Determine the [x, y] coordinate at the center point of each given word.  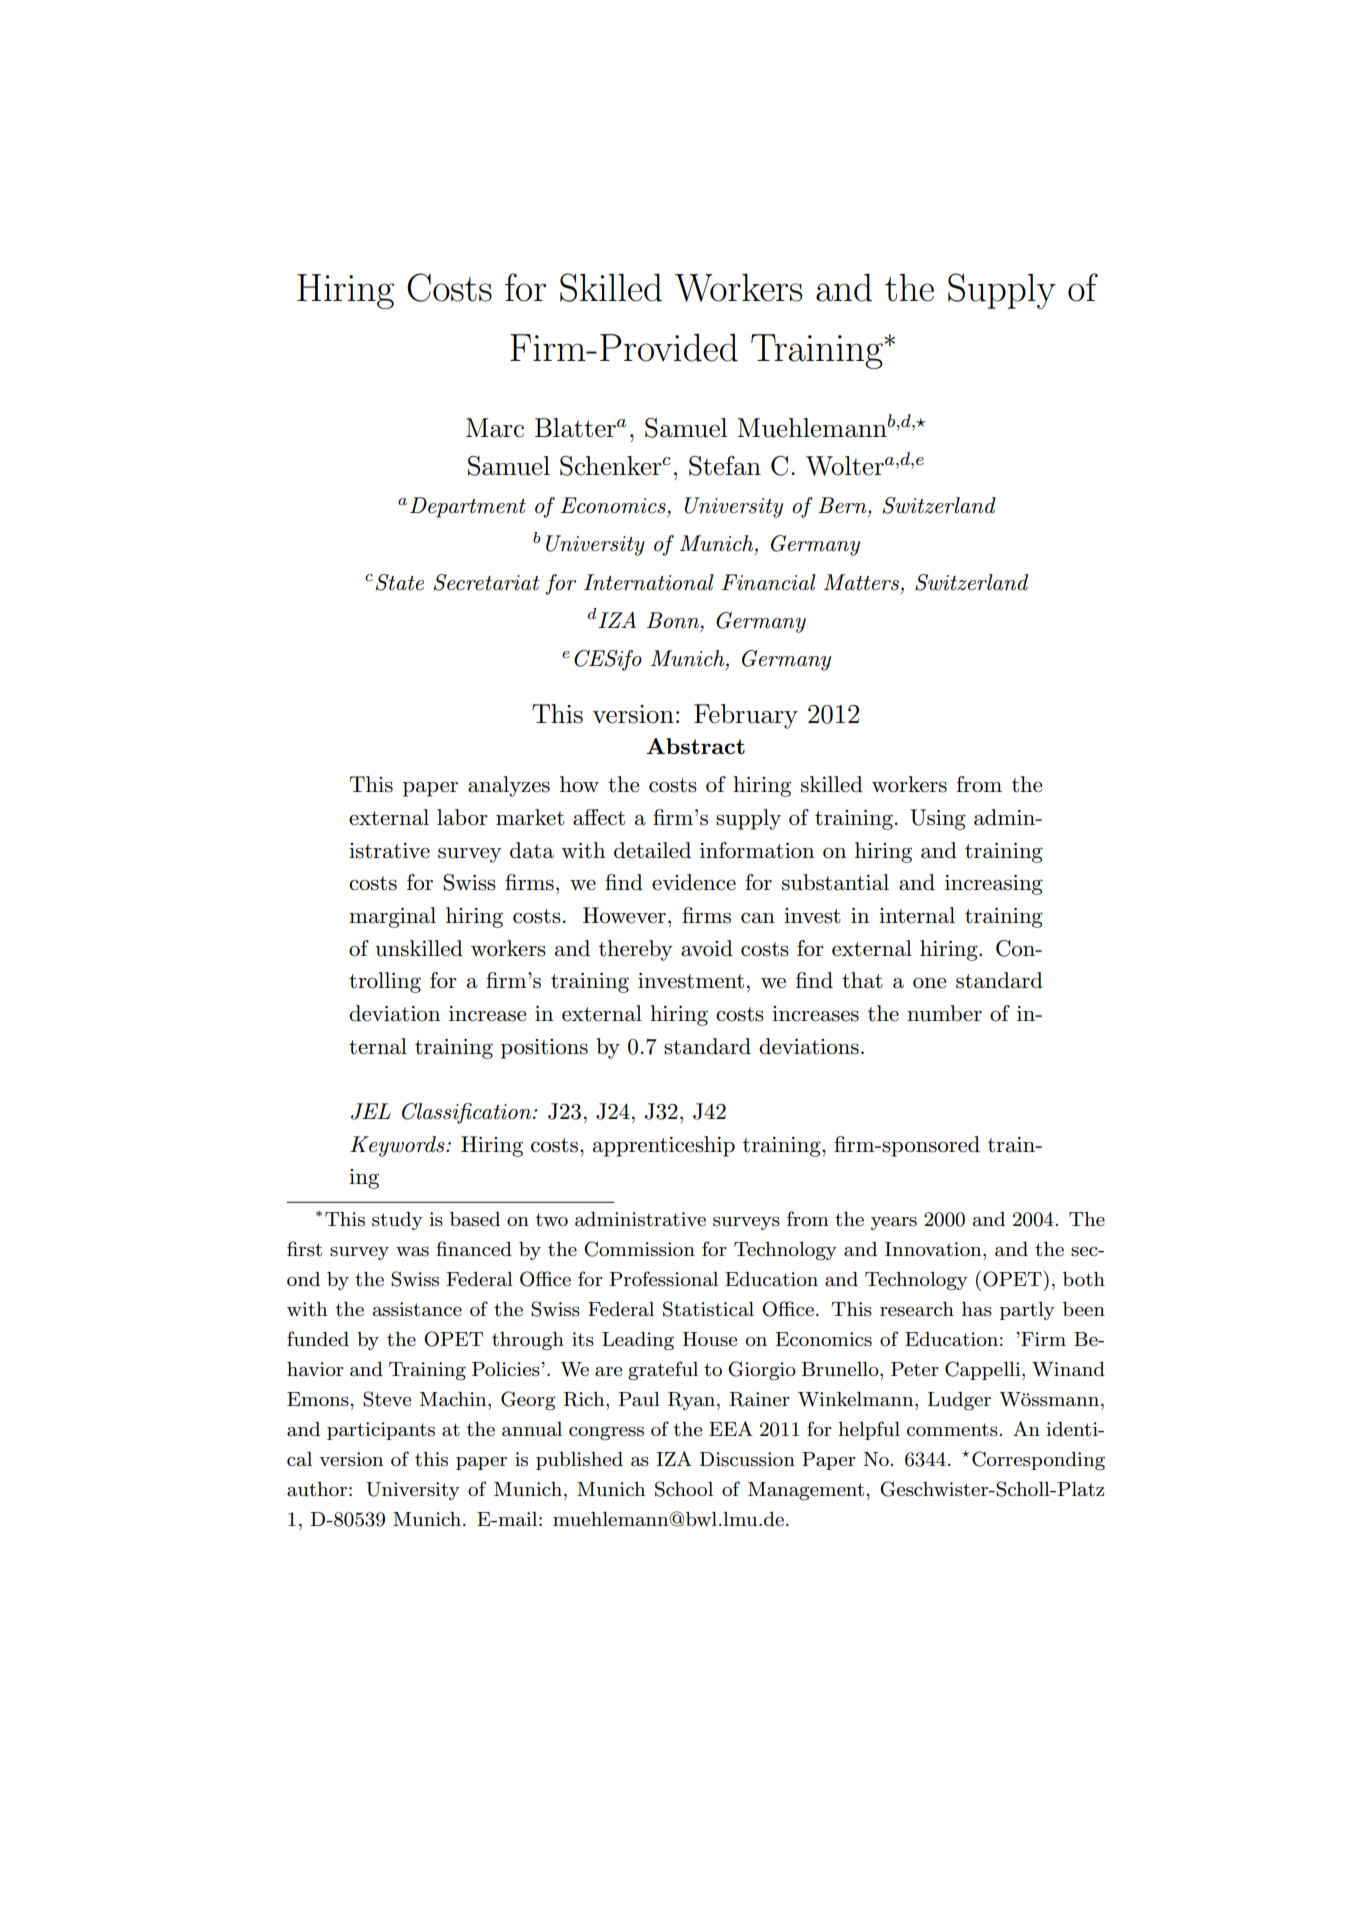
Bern [843, 505]
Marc [495, 428]
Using [938, 819]
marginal [392, 917]
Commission [639, 1249]
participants [381, 1431]
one [929, 983]
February [746, 716]
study [397, 1221]
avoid [707, 948]
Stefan [725, 466]
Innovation [934, 1249]
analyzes [509, 786]
